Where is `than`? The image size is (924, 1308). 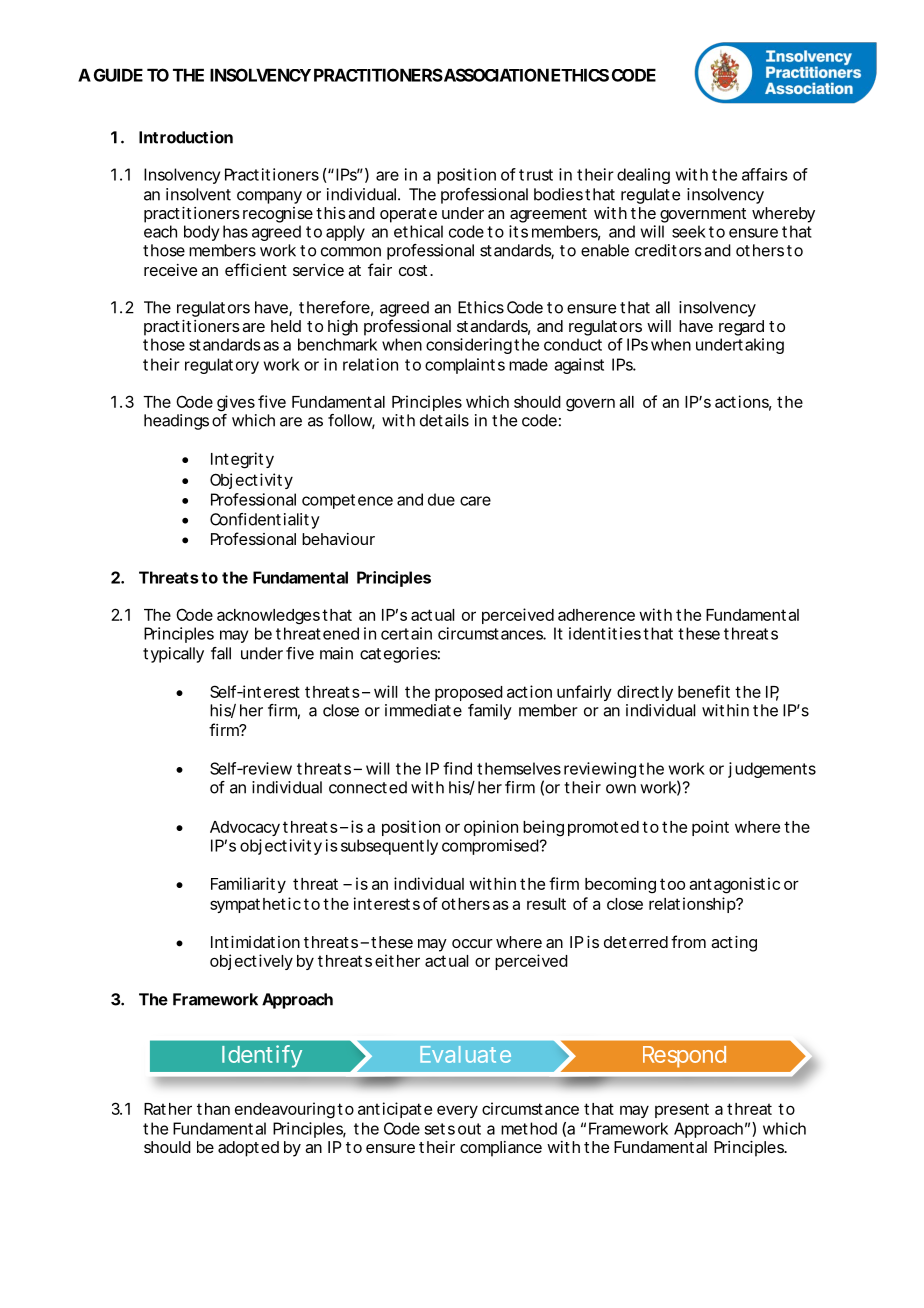 than is located at coordinates (213, 1109).
